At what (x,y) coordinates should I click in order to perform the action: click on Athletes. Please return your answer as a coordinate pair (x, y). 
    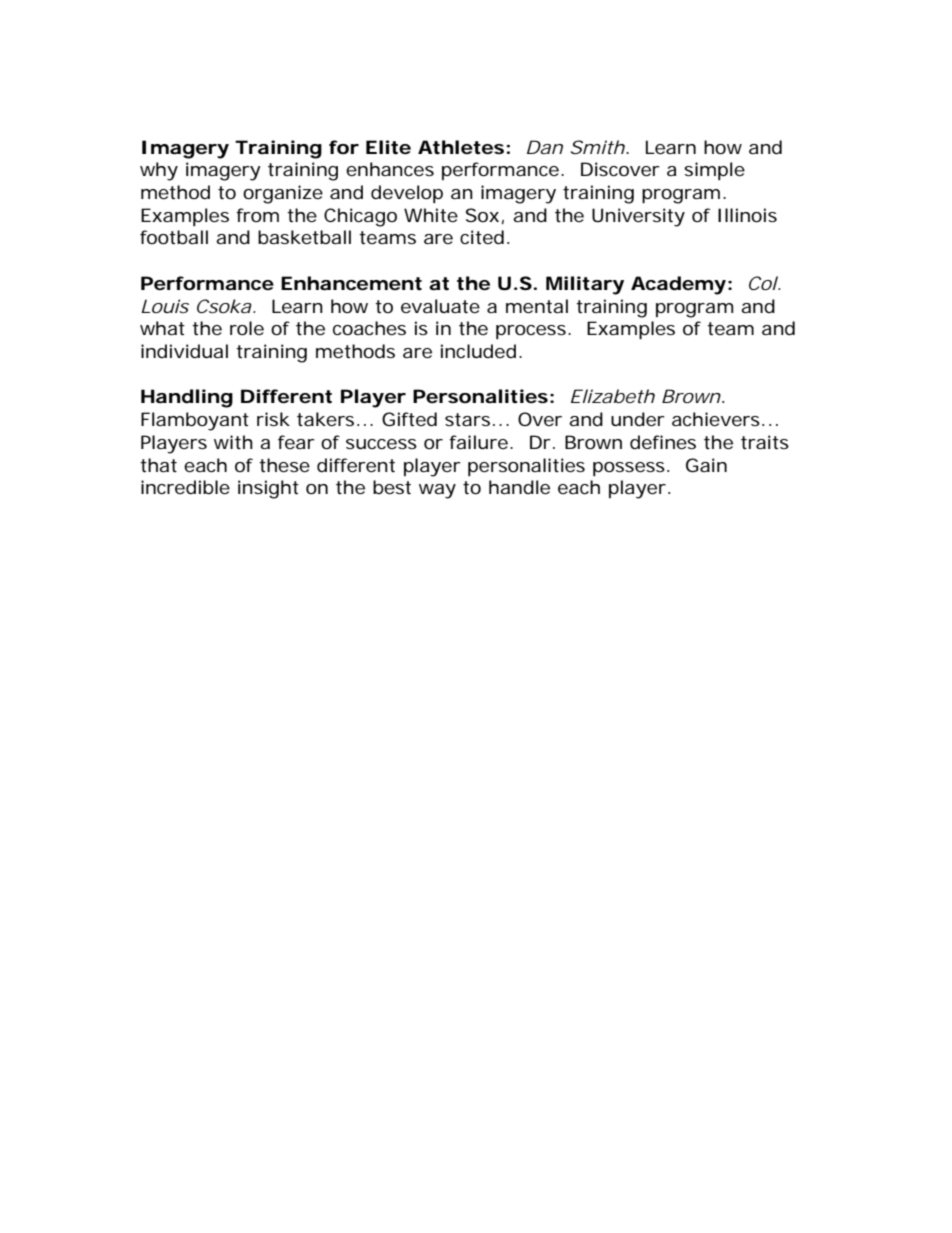
    Looking at the image, I should click on (461, 147).
